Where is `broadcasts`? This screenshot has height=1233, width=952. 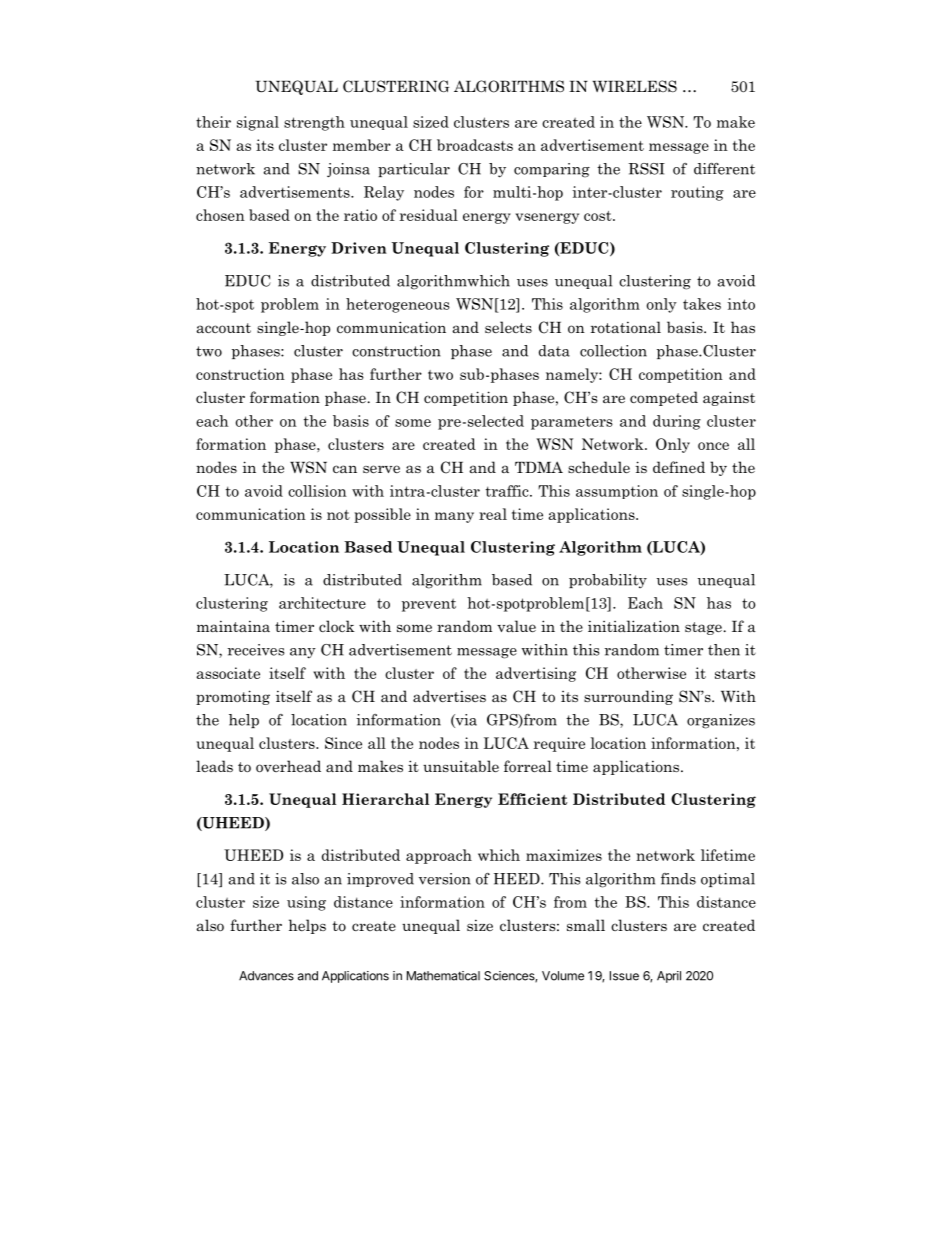 broadcasts is located at coordinates (475, 145).
